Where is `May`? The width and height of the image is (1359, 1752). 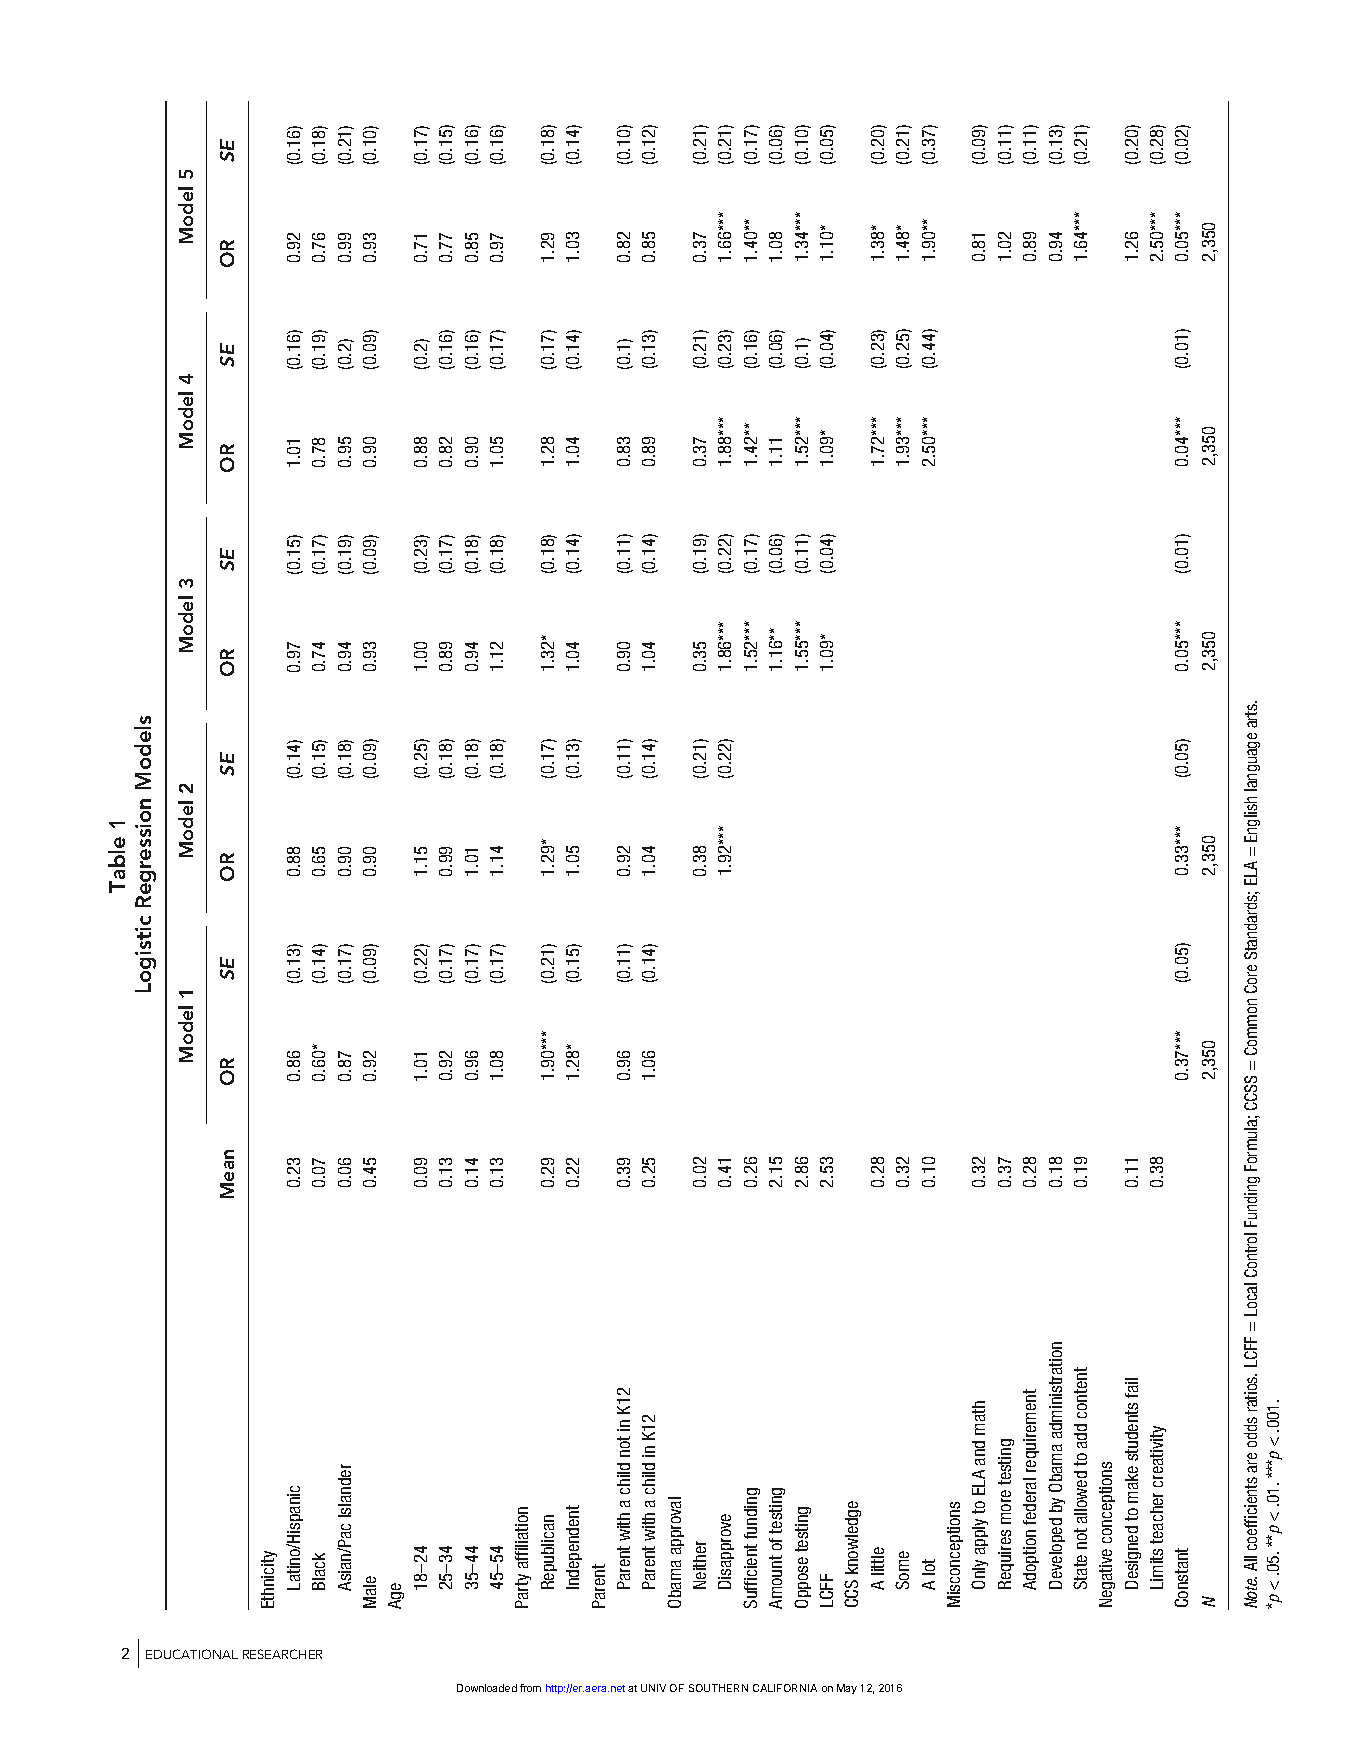 May is located at coordinates (847, 1689).
